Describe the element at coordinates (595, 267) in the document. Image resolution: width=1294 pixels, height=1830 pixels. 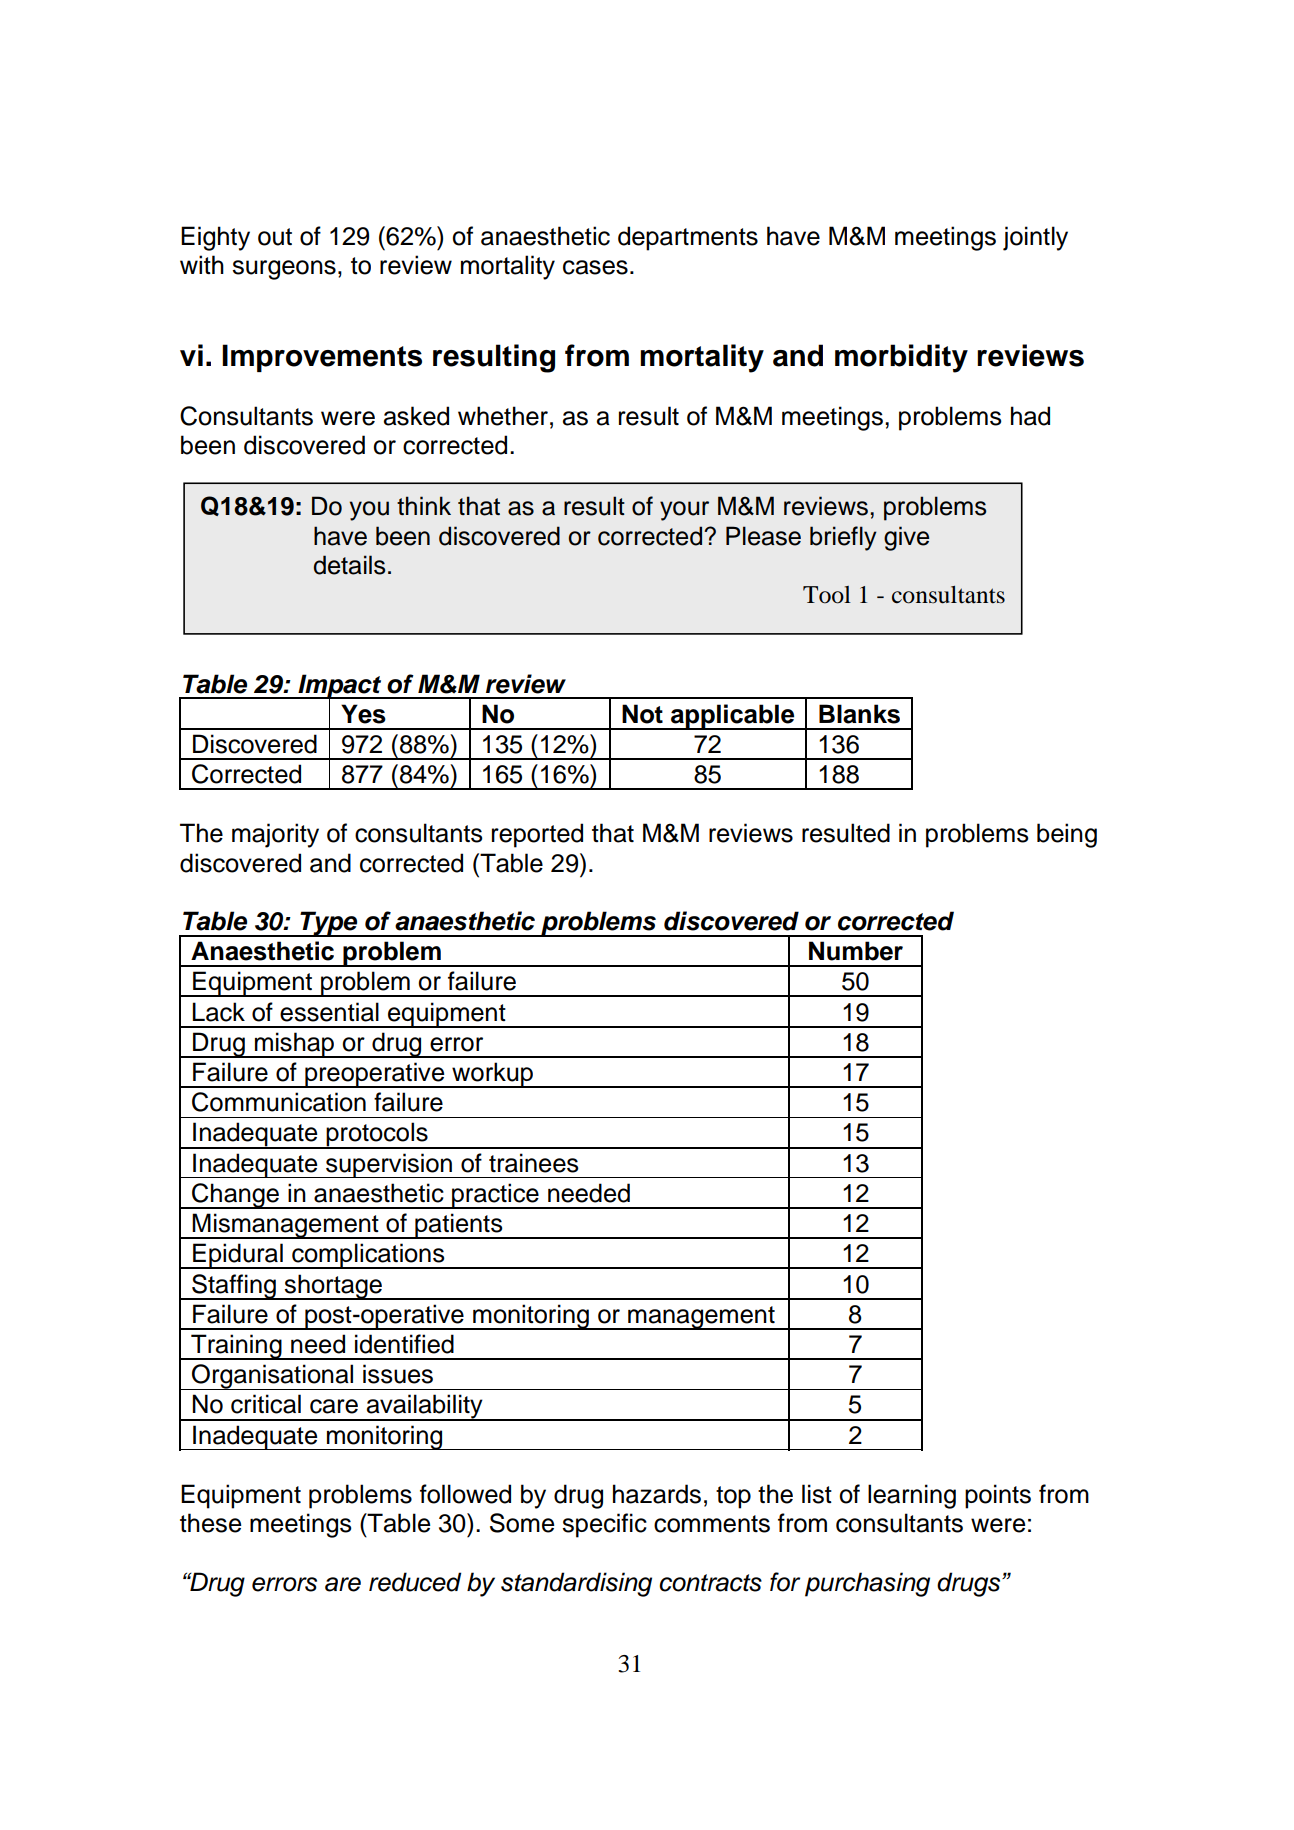
I see `cases` at that location.
